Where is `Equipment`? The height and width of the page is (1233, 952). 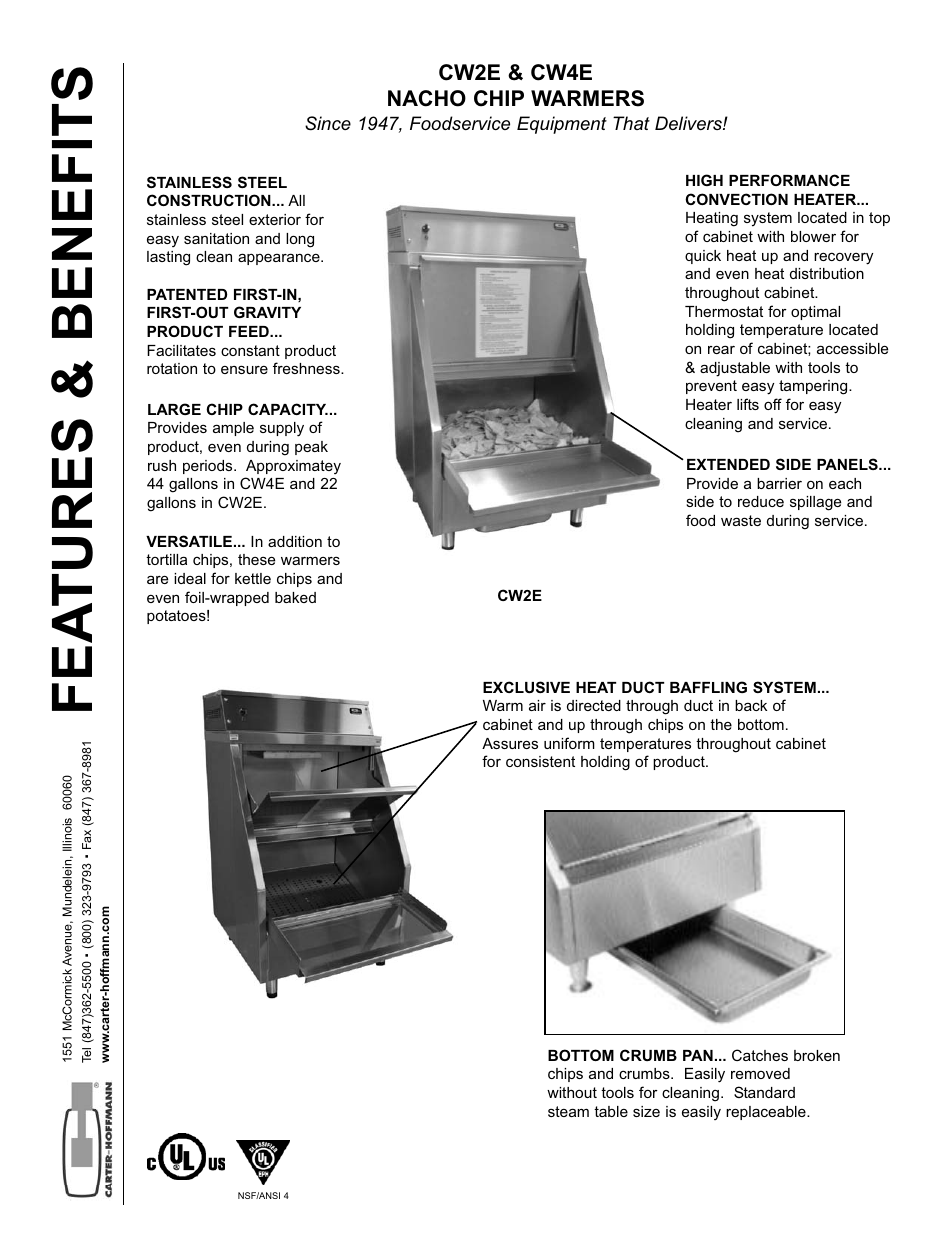
Equipment is located at coordinates (562, 125).
